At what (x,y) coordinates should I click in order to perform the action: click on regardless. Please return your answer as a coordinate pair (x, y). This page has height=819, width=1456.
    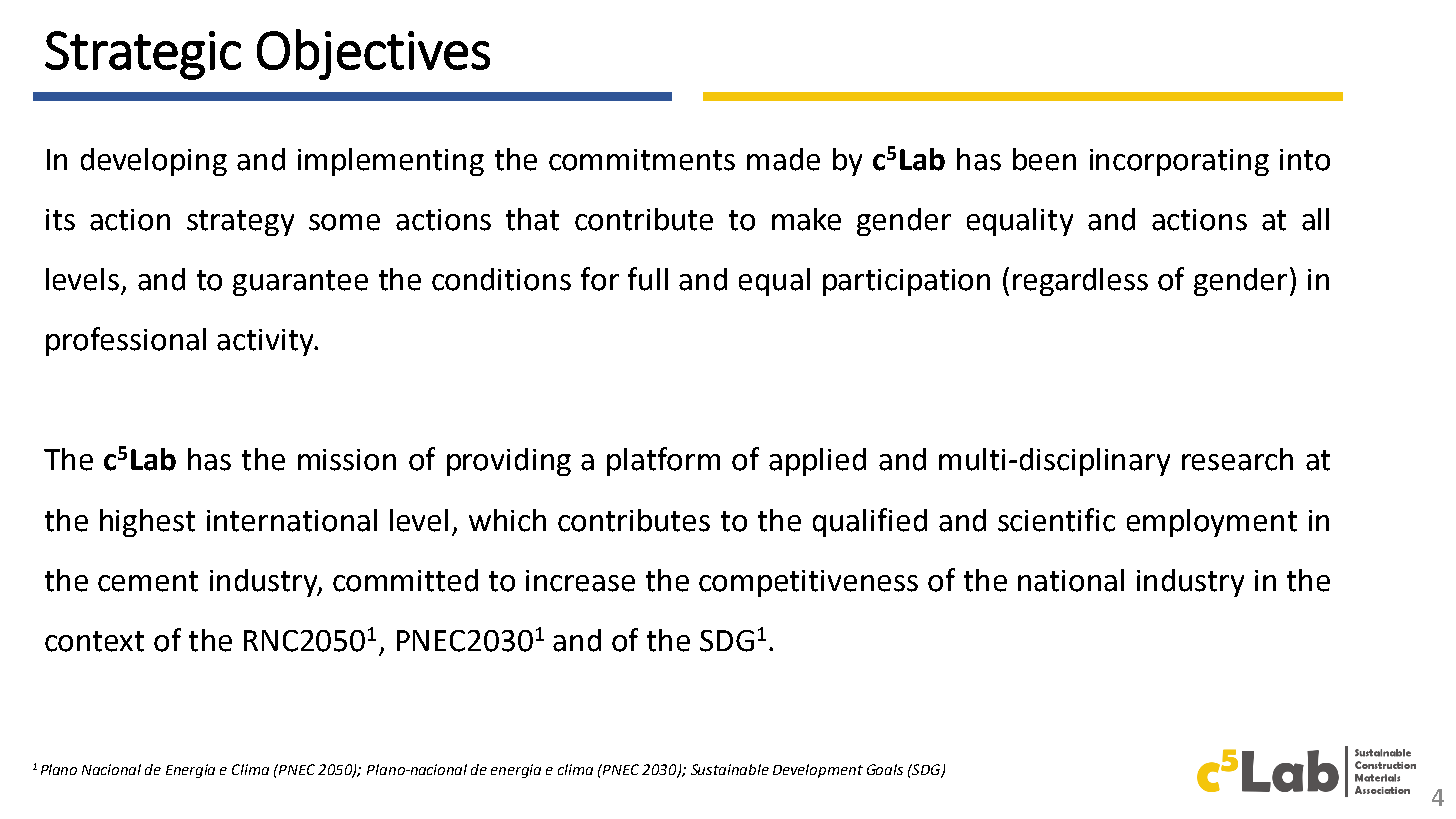
    Looking at the image, I should click on (1080, 282).
